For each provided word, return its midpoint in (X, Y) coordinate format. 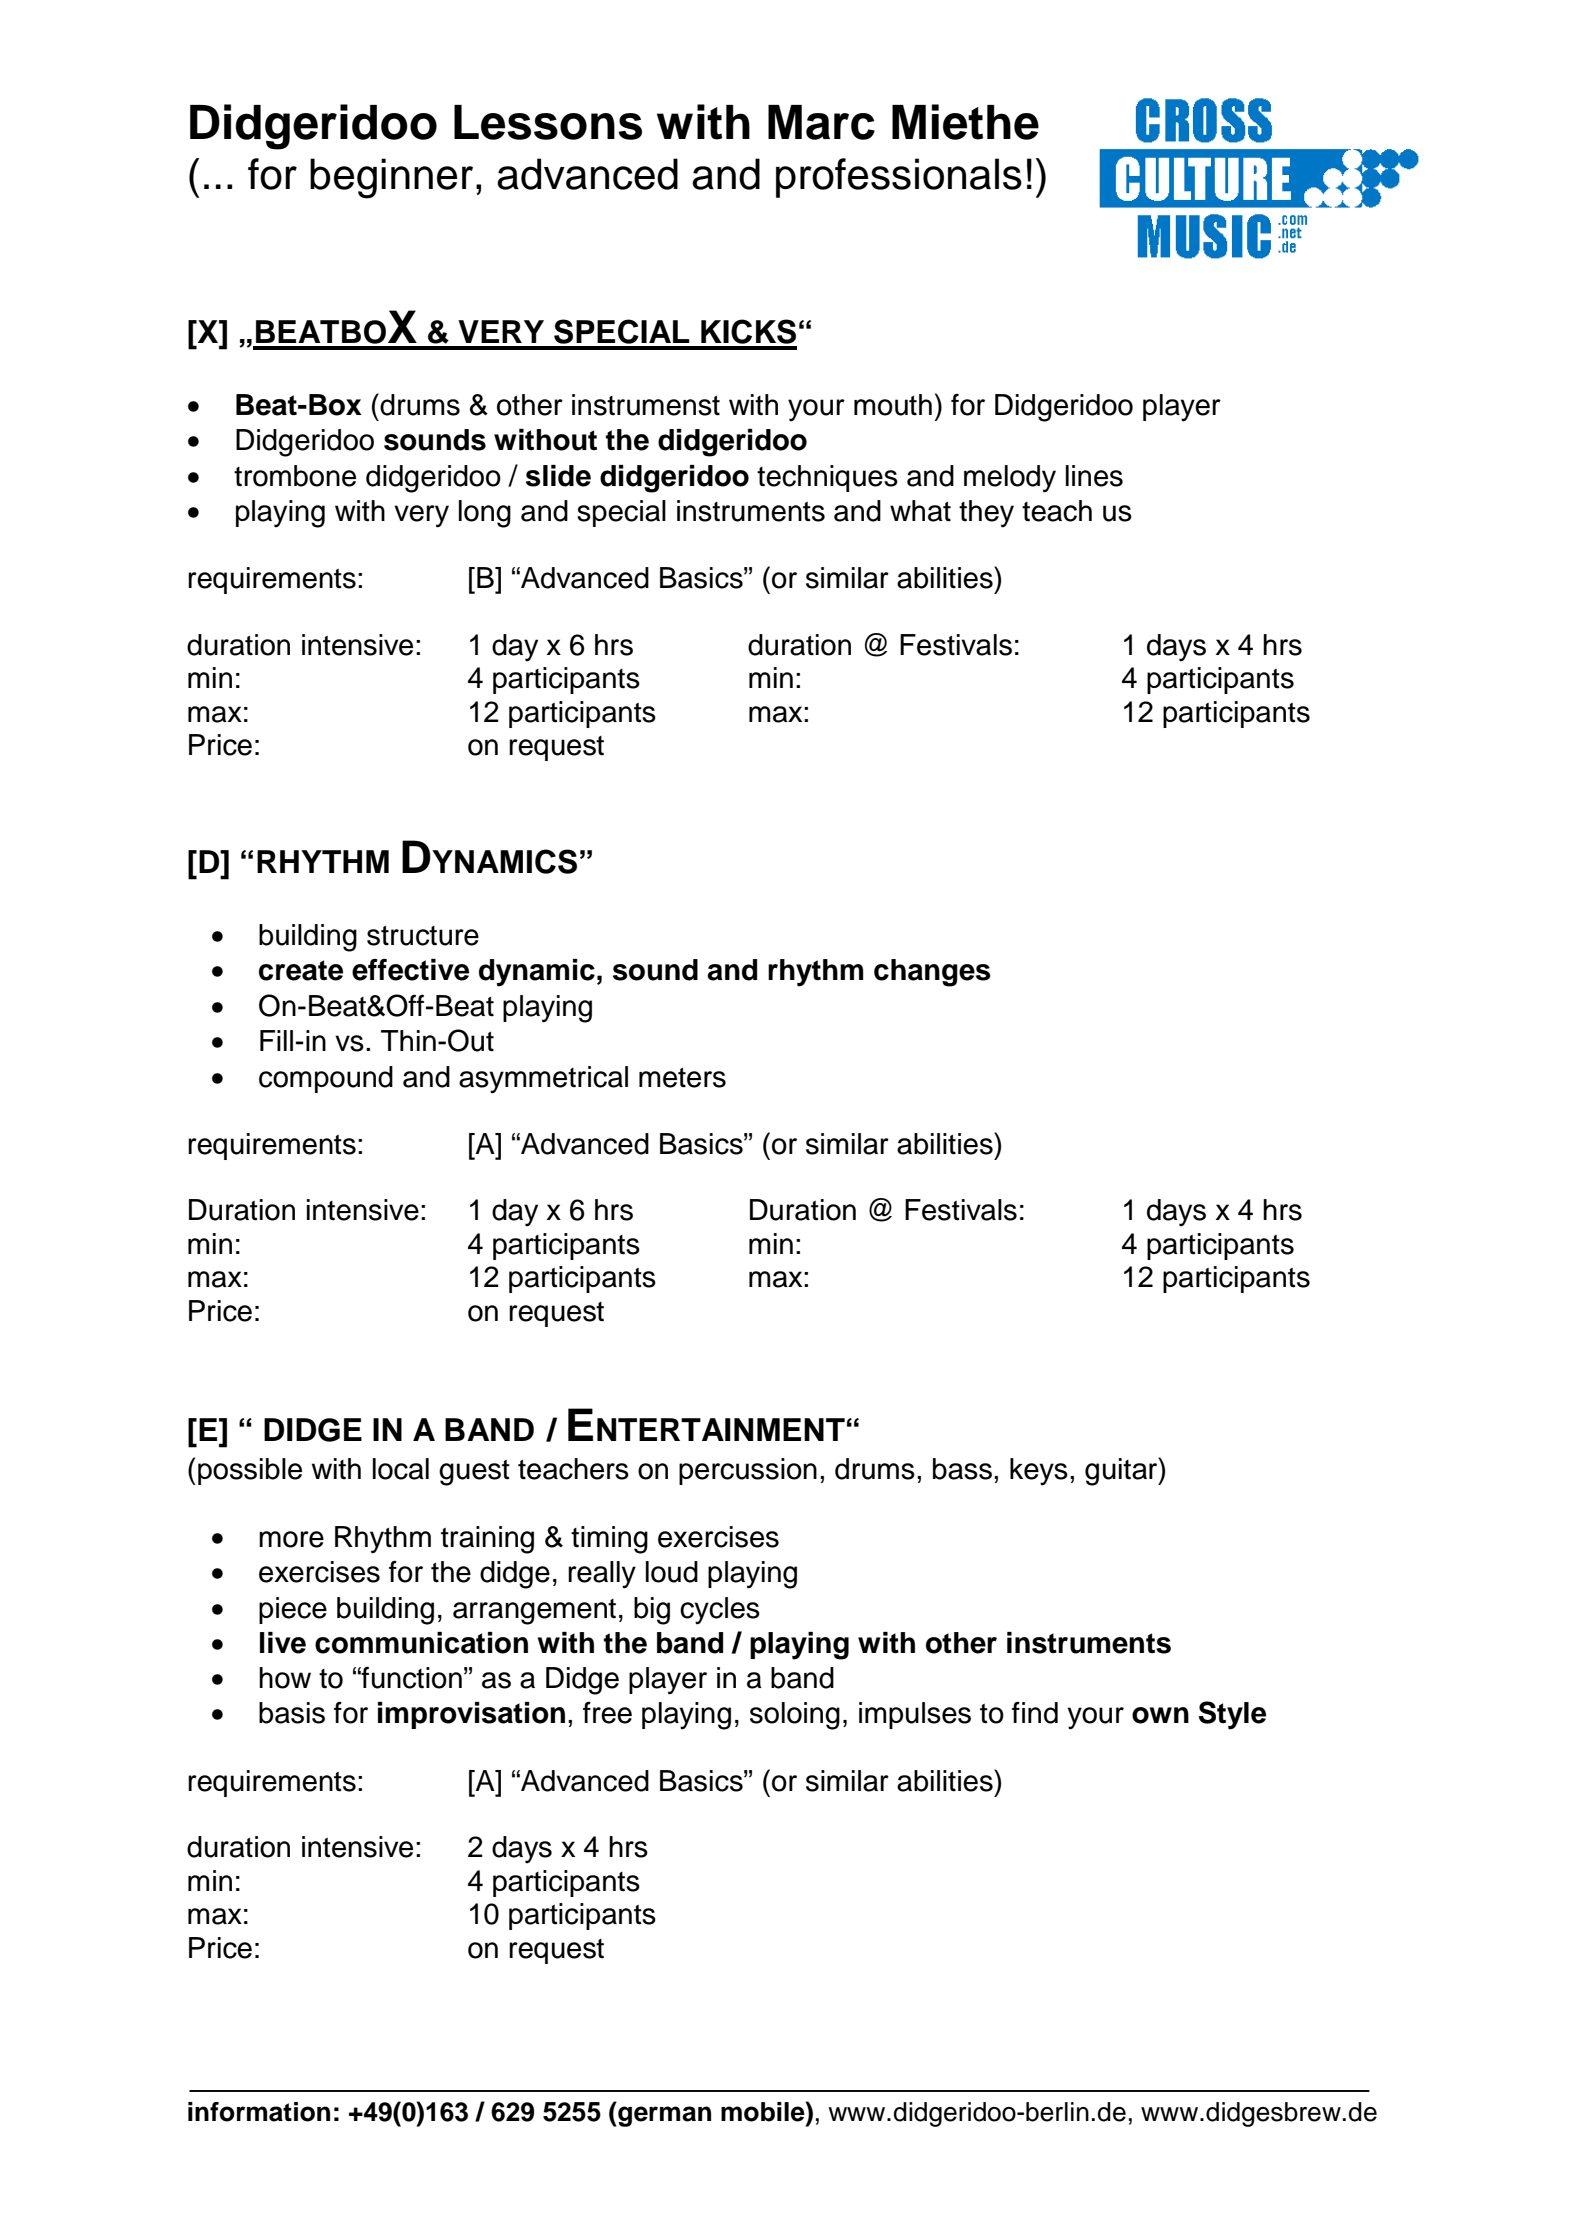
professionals (899, 178)
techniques (827, 478)
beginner (391, 178)
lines (1094, 476)
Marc (821, 122)
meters (682, 1078)
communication (421, 1643)
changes (932, 973)
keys (1039, 1472)
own (1160, 1715)
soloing (795, 1716)
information (259, 2112)
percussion (748, 1471)
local (401, 1469)
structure (423, 936)
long (485, 514)
